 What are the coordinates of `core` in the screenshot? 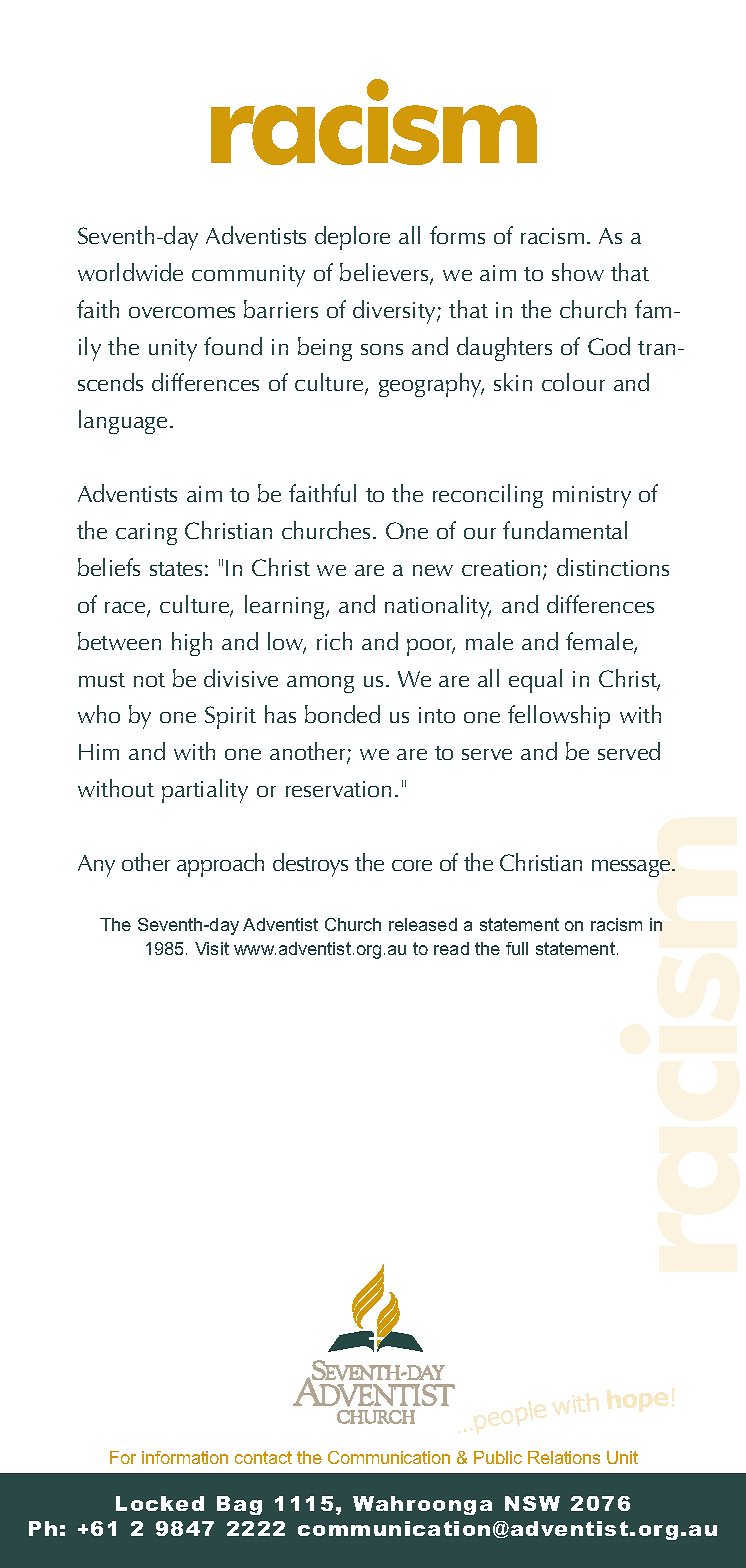 It's located at (412, 865).
